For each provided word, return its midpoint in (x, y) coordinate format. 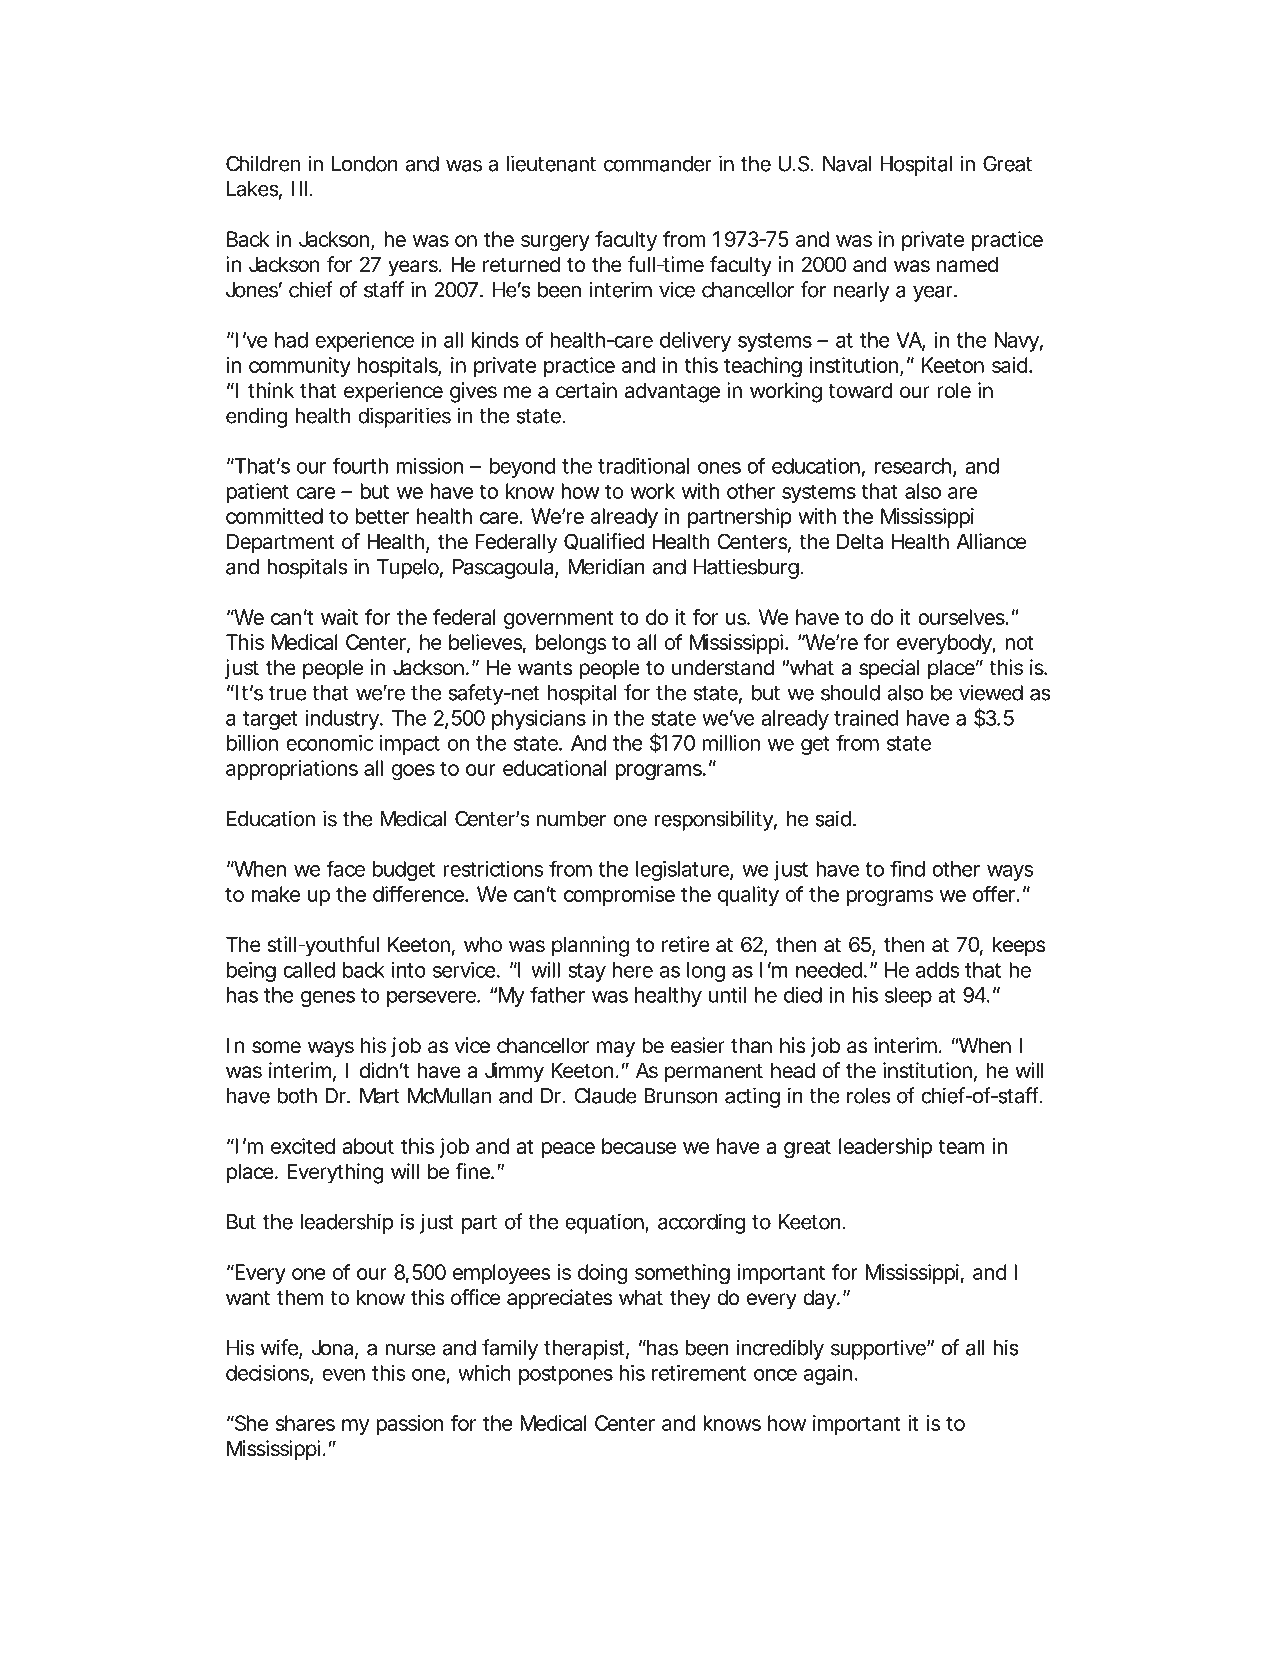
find (907, 869)
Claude (606, 1096)
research (913, 466)
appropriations (292, 770)
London (365, 164)
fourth (360, 465)
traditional (643, 466)
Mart (380, 1096)
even (343, 1375)
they (690, 1299)
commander (658, 164)
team (961, 1146)
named (967, 265)
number (571, 819)
